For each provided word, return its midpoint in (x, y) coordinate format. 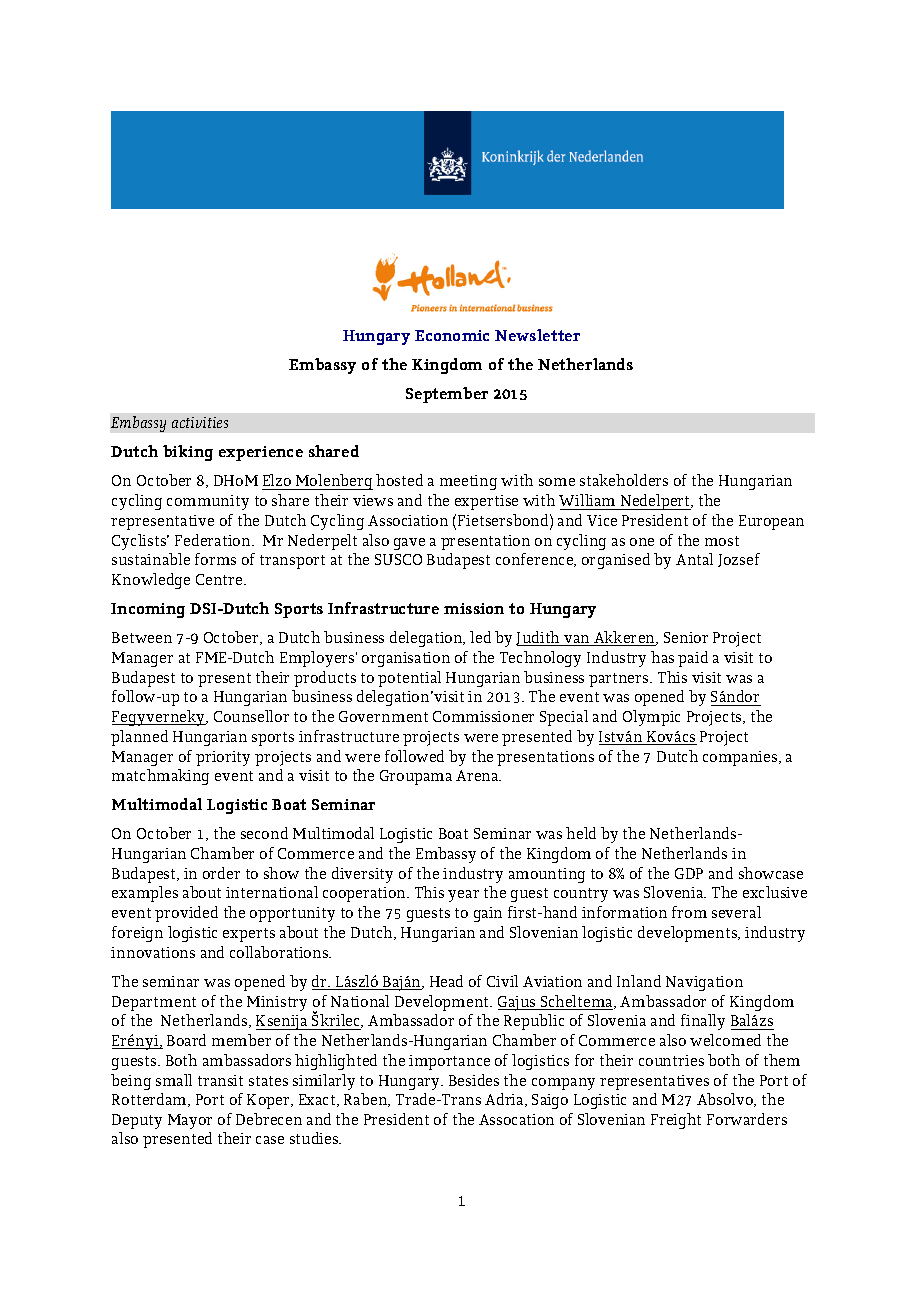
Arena (478, 775)
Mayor (190, 1121)
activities (200, 422)
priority (223, 758)
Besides (474, 1080)
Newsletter (537, 335)
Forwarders (747, 1119)
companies (741, 758)
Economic (452, 335)
